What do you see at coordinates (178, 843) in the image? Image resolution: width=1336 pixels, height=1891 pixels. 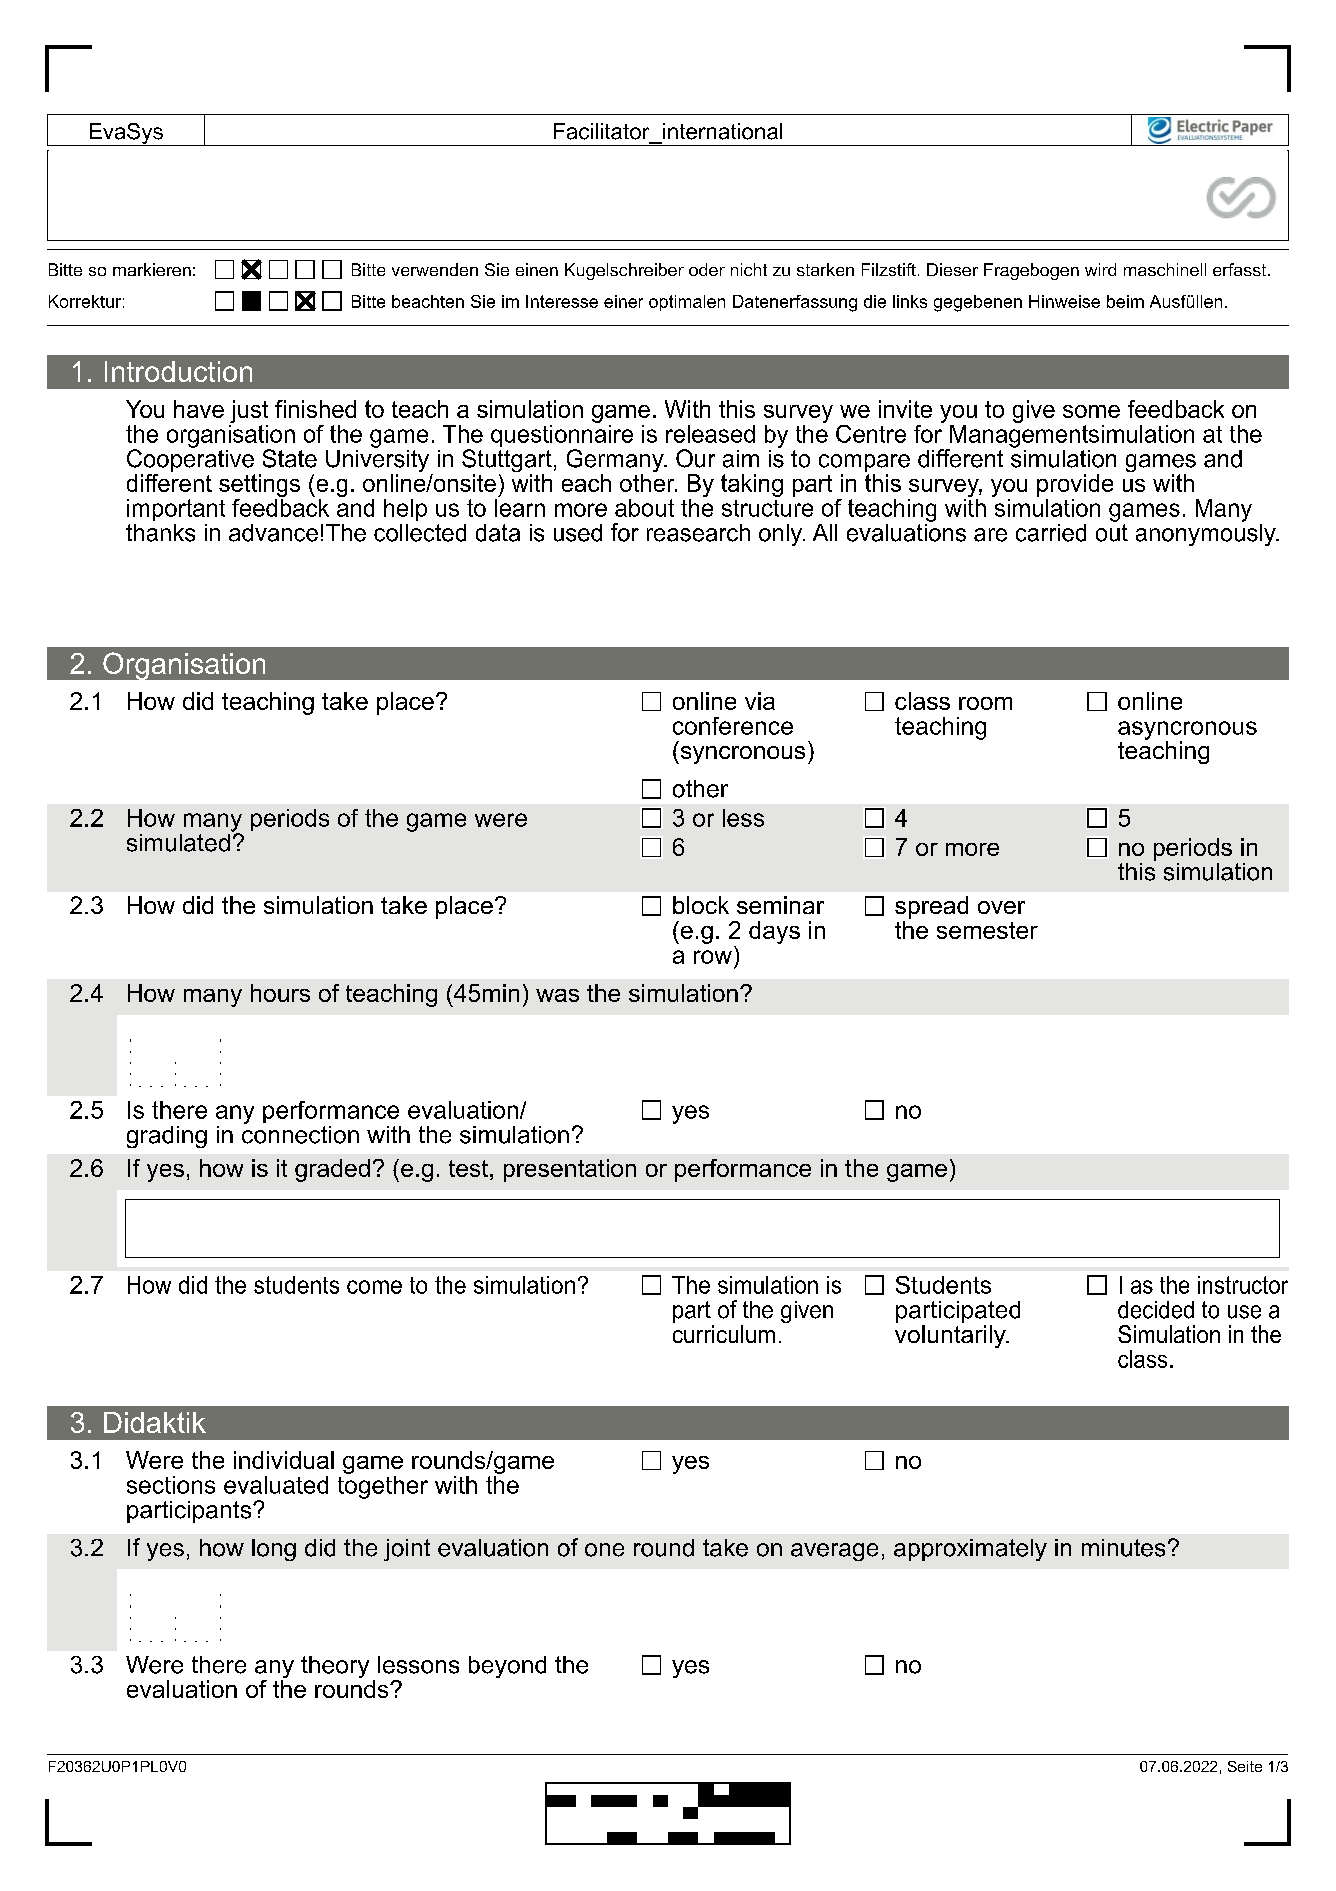 I see `simulated` at bounding box center [178, 843].
